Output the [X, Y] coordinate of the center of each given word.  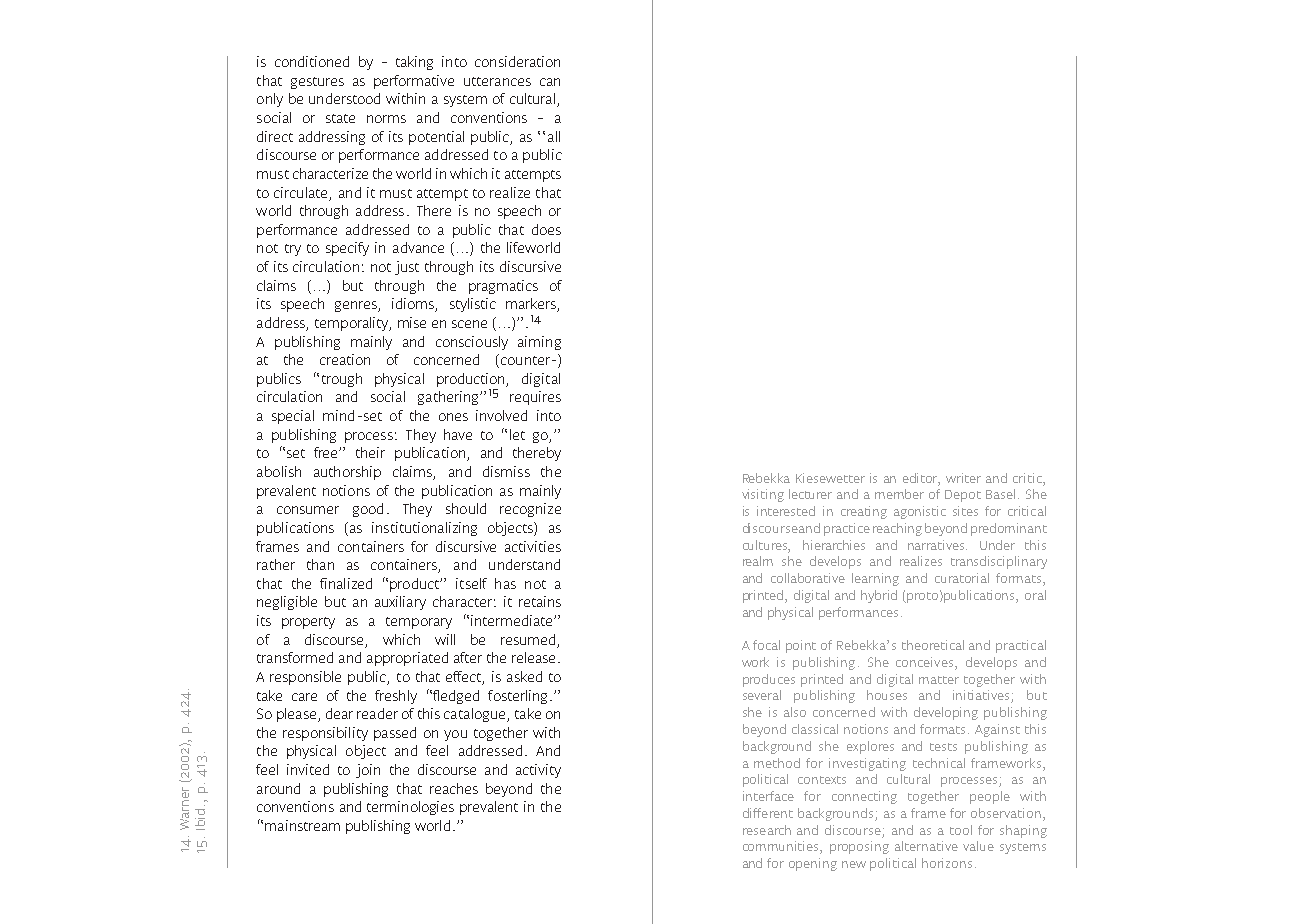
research [767, 830]
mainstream [302, 825]
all [554, 136]
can [550, 82]
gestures [317, 83]
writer [963, 478]
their [370, 452]
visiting [763, 495]
